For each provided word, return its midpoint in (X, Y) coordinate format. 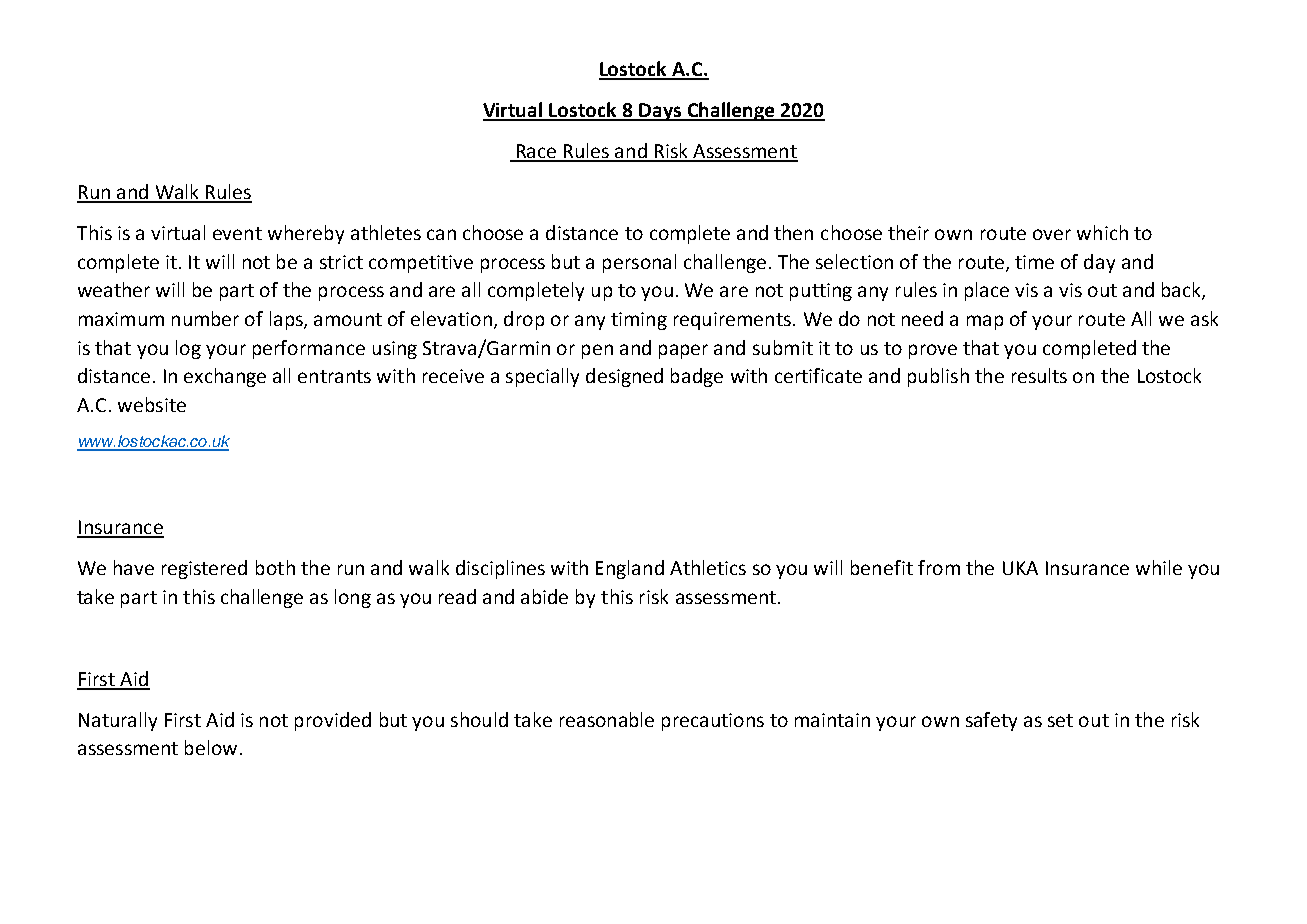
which (1102, 232)
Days (660, 112)
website (152, 404)
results (1039, 375)
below (211, 747)
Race (536, 152)
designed (624, 377)
